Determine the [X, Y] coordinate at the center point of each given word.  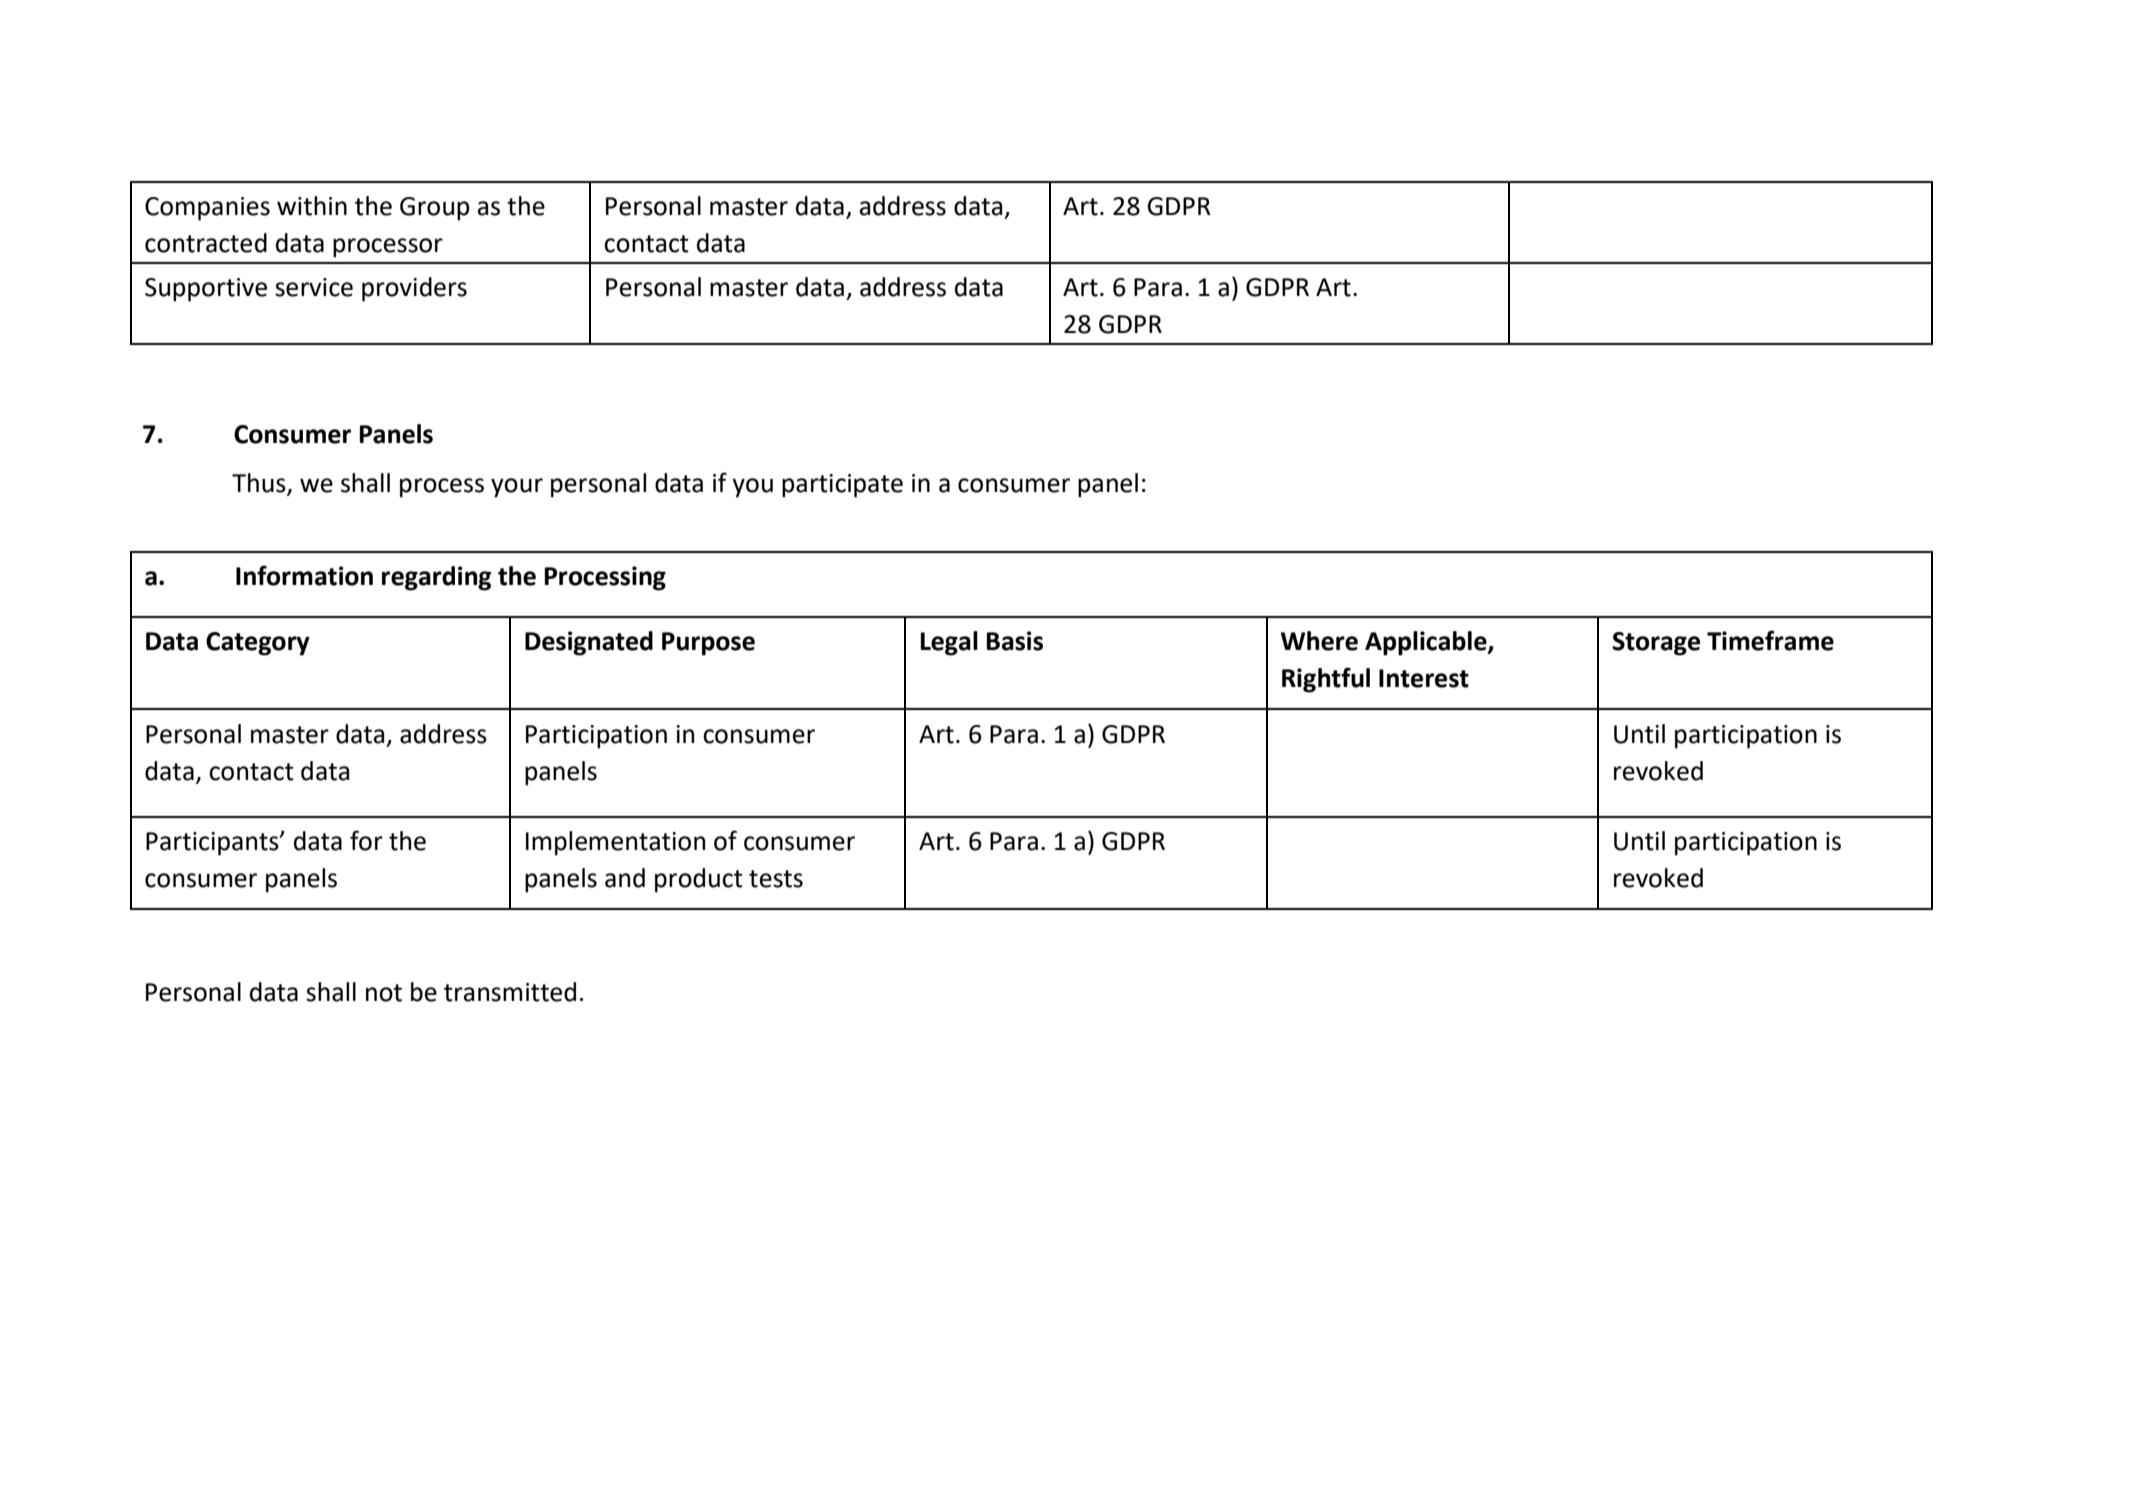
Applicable [1427, 643]
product [699, 880]
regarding [436, 578]
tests [776, 879]
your [517, 488]
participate [842, 486]
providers [414, 289]
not [384, 993]
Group [435, 209]
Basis [1015, 641]
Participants [213, 844]
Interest [1424, 678]
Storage [1656, 644]
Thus [260, 484]
